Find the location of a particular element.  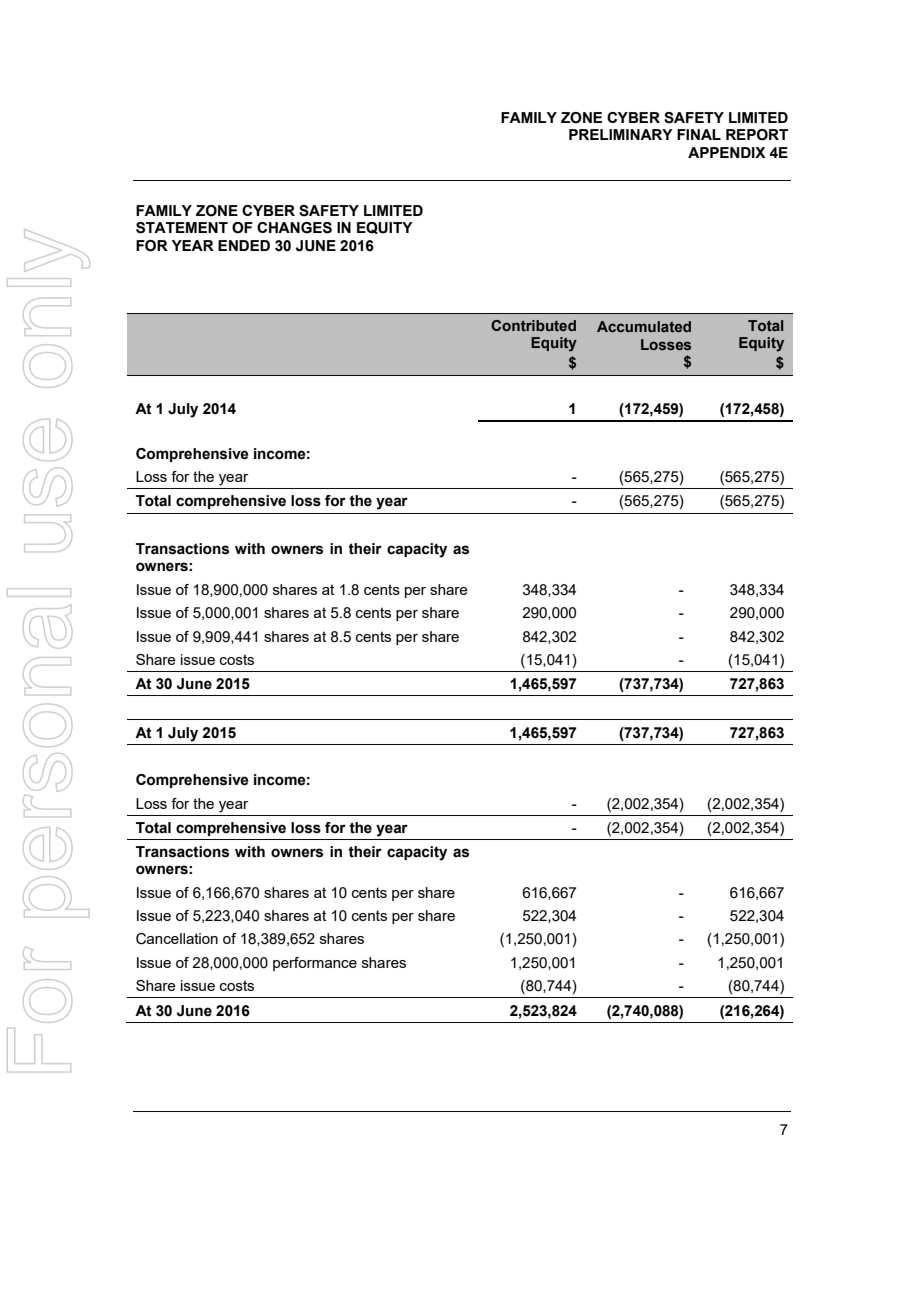

Accumulated is located at coordinates (644, 326).
